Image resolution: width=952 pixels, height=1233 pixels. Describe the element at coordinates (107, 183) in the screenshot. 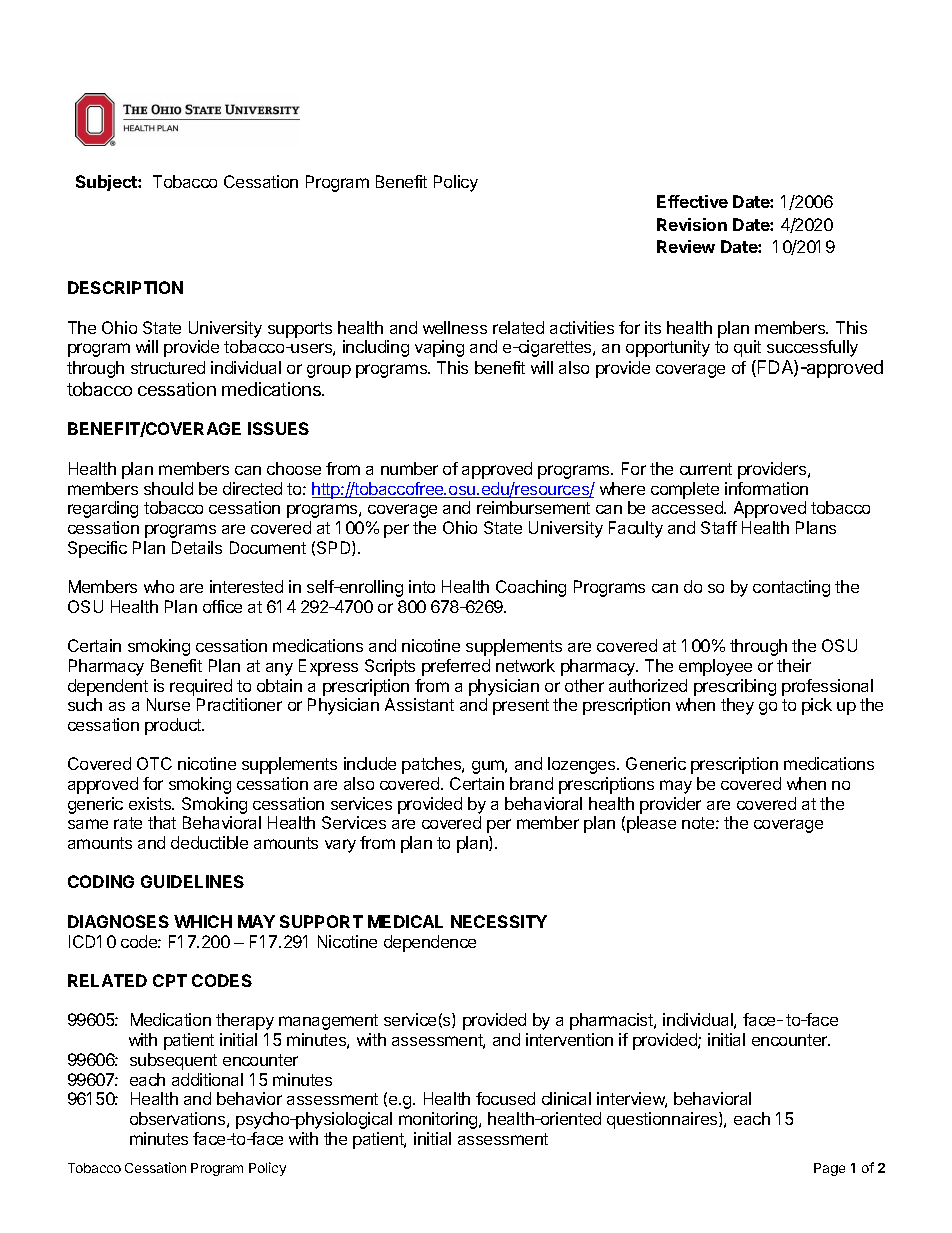

I see `Subject` at that location.
